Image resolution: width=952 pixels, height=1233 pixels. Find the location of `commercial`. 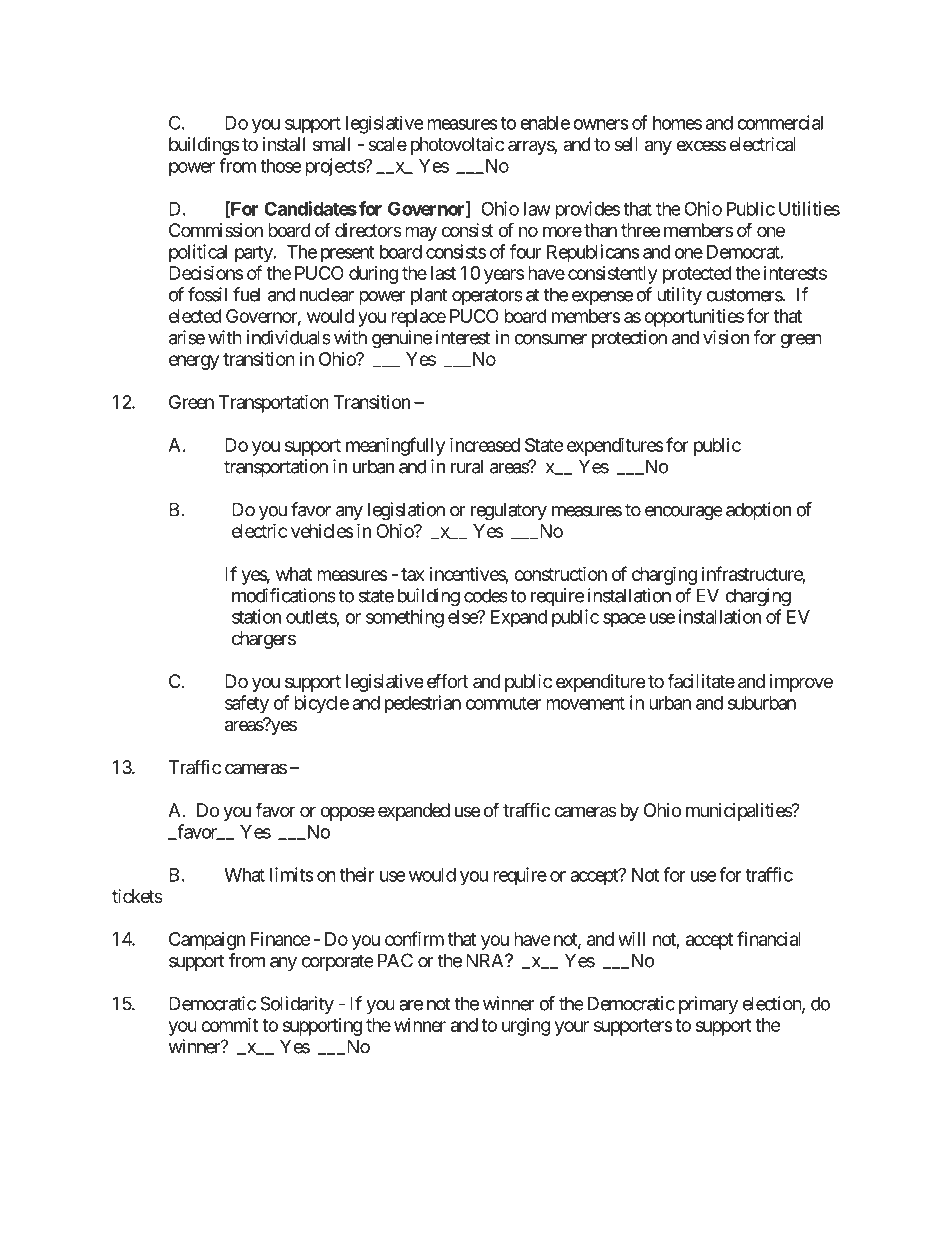

commercial is located at coordinates (780, 122).
